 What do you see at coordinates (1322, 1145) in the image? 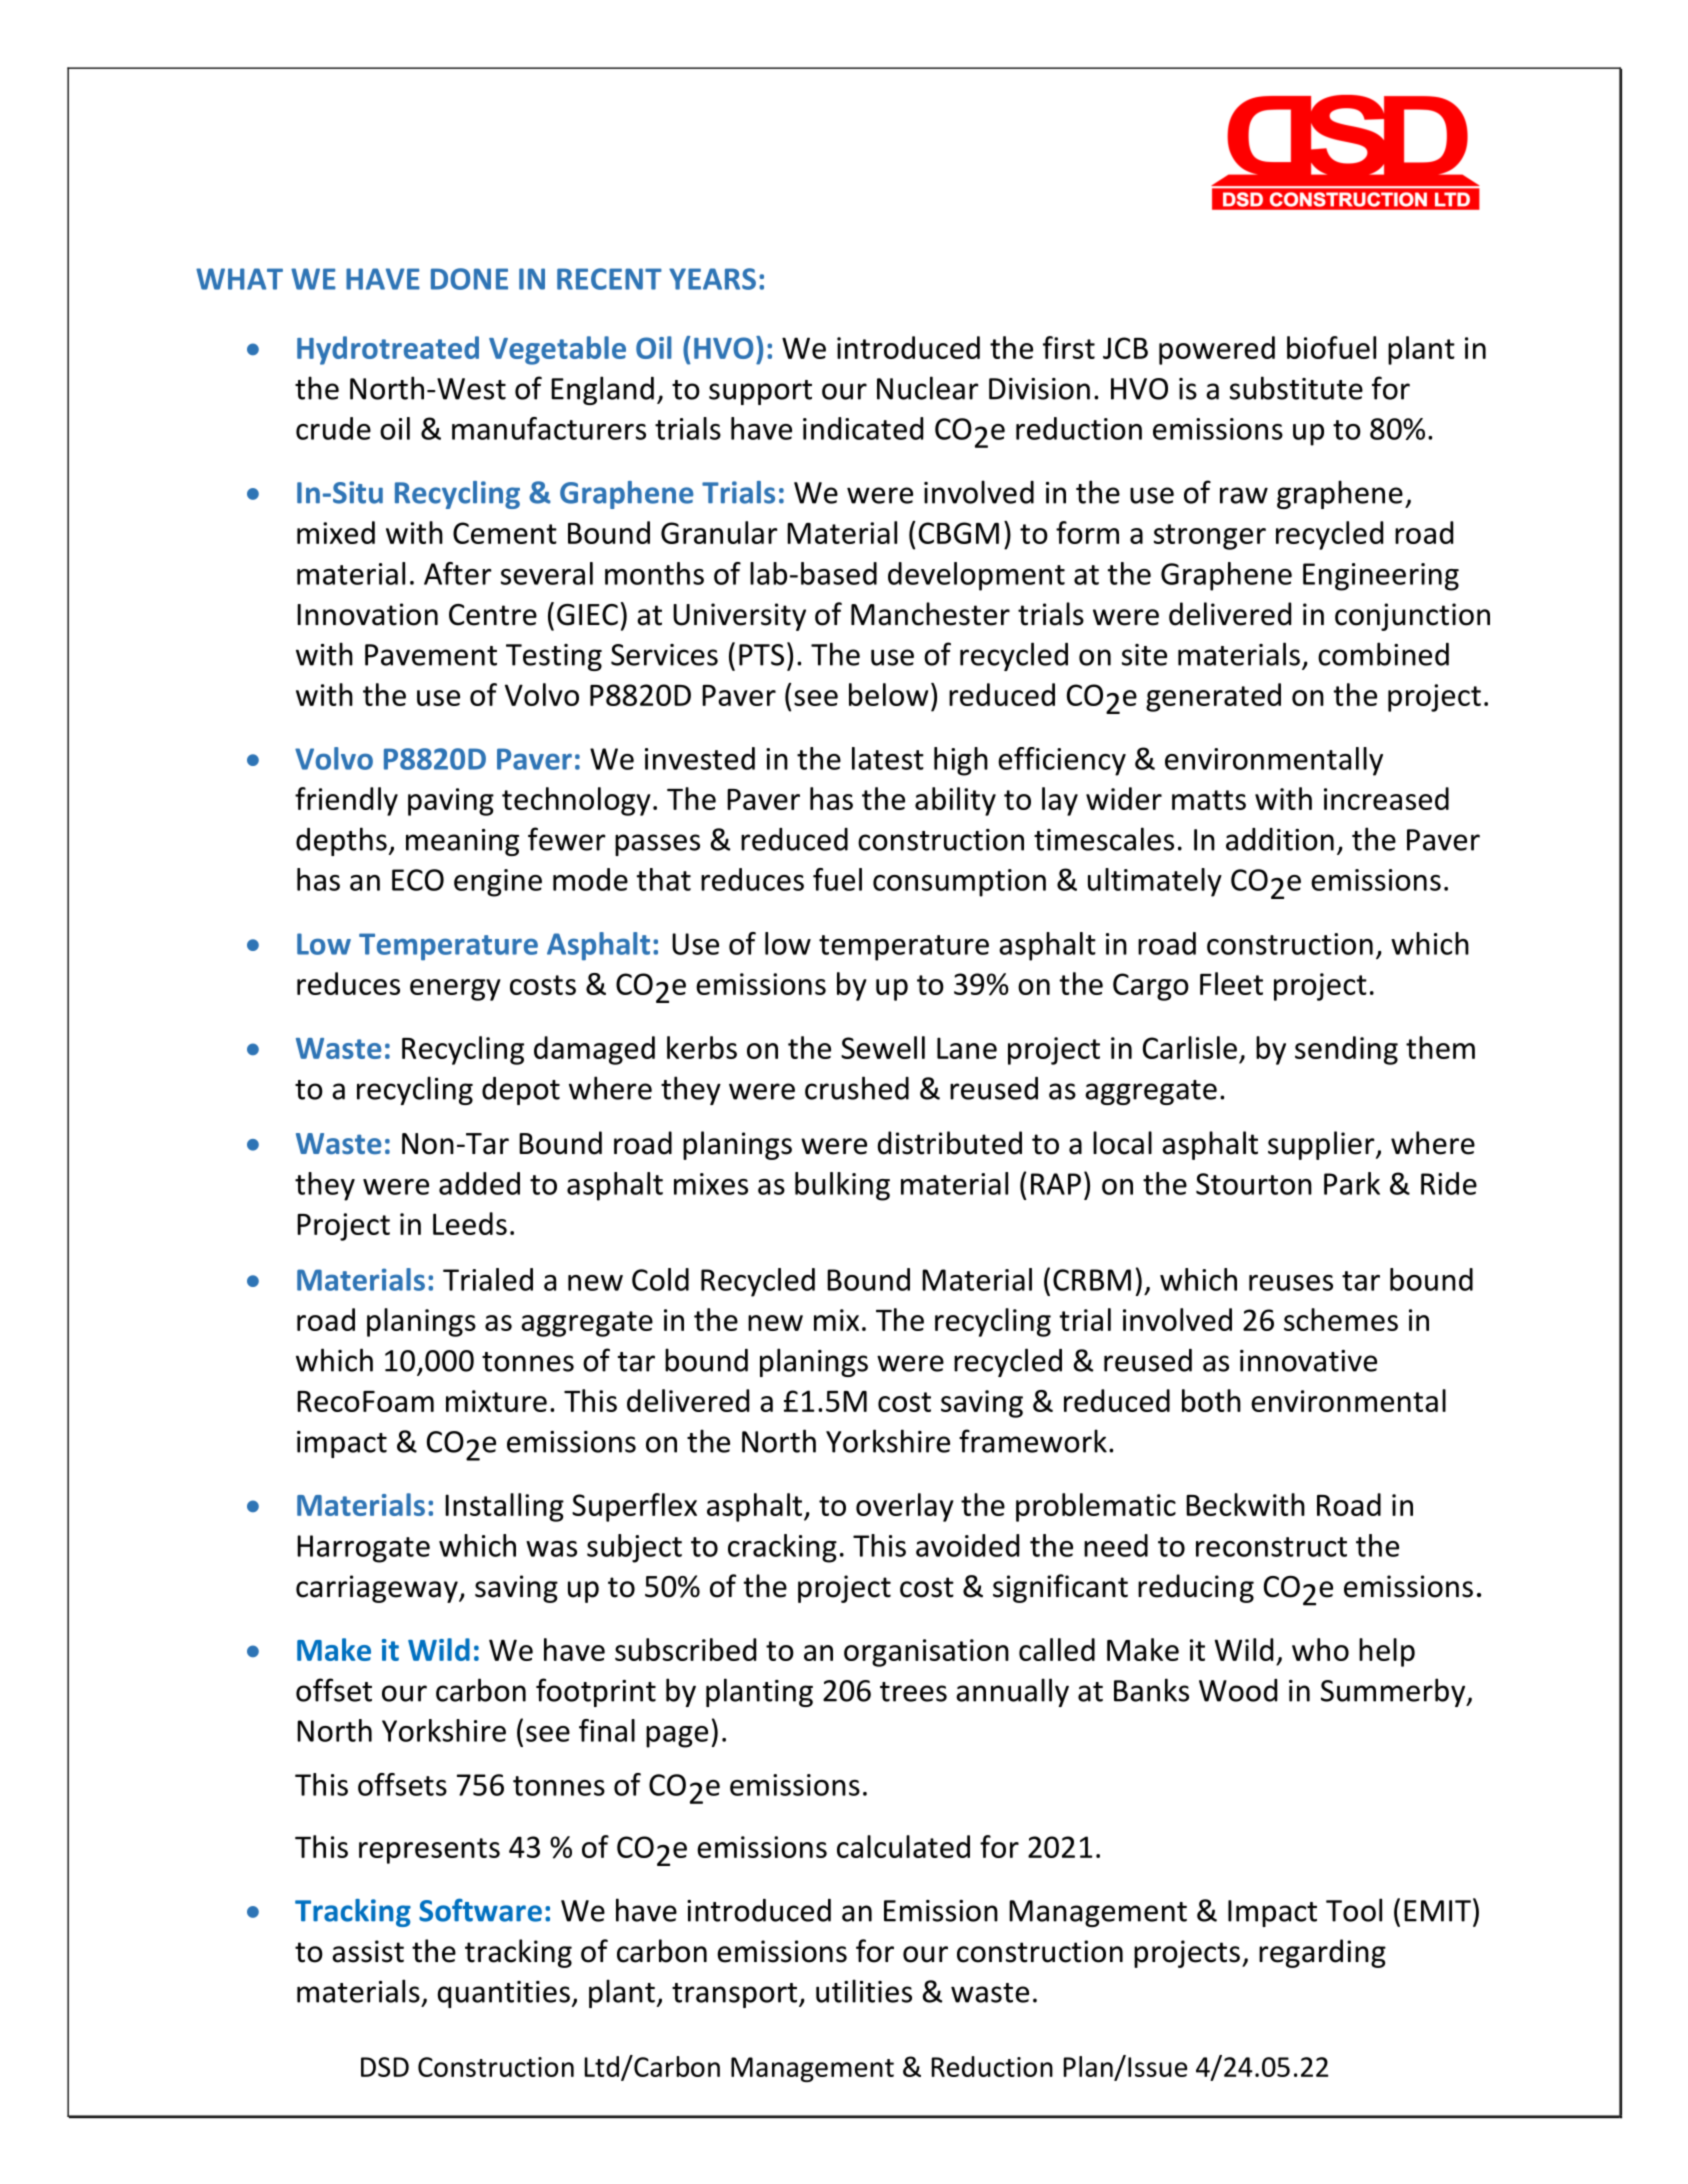
I see `supplier` at bounding box center [1322, 1145].
